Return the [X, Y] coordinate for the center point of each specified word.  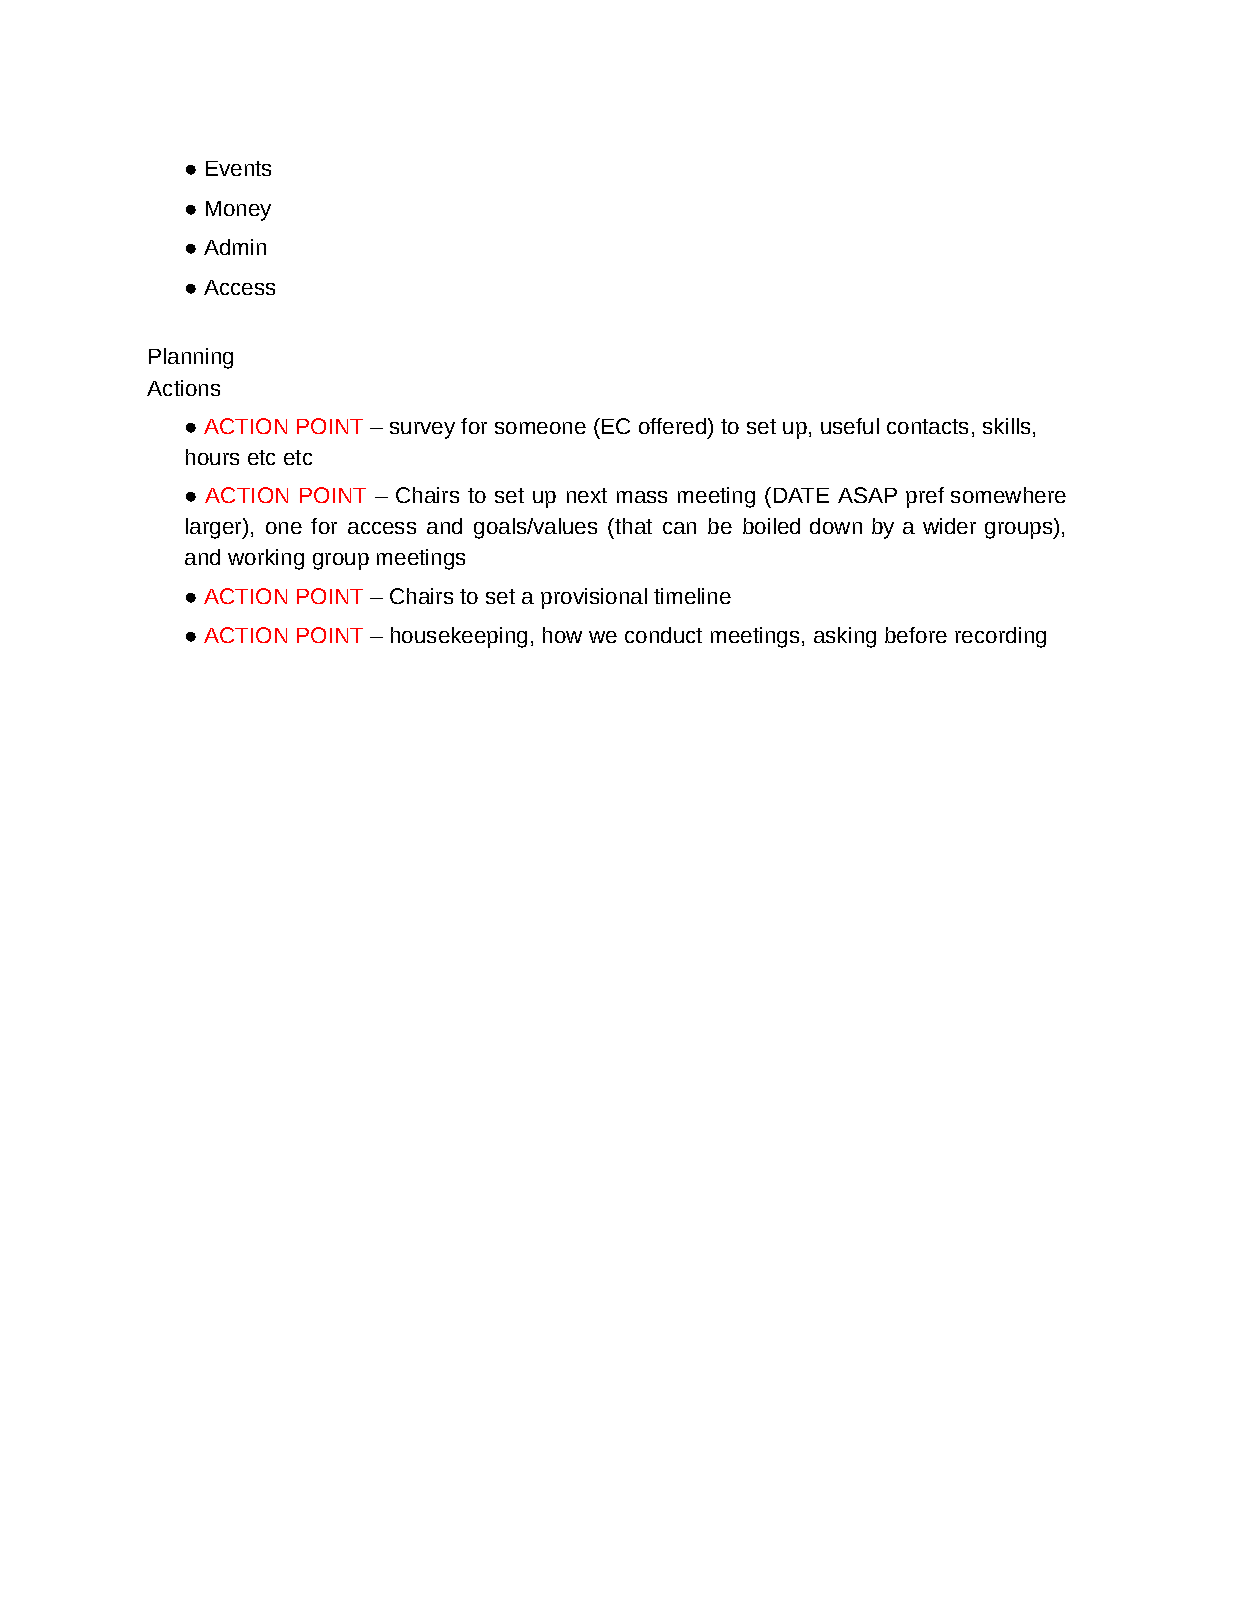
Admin [235, 247]
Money [238, 211]
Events [238, 168]
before [916, 635]
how [562, 635]
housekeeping [459, 637]
